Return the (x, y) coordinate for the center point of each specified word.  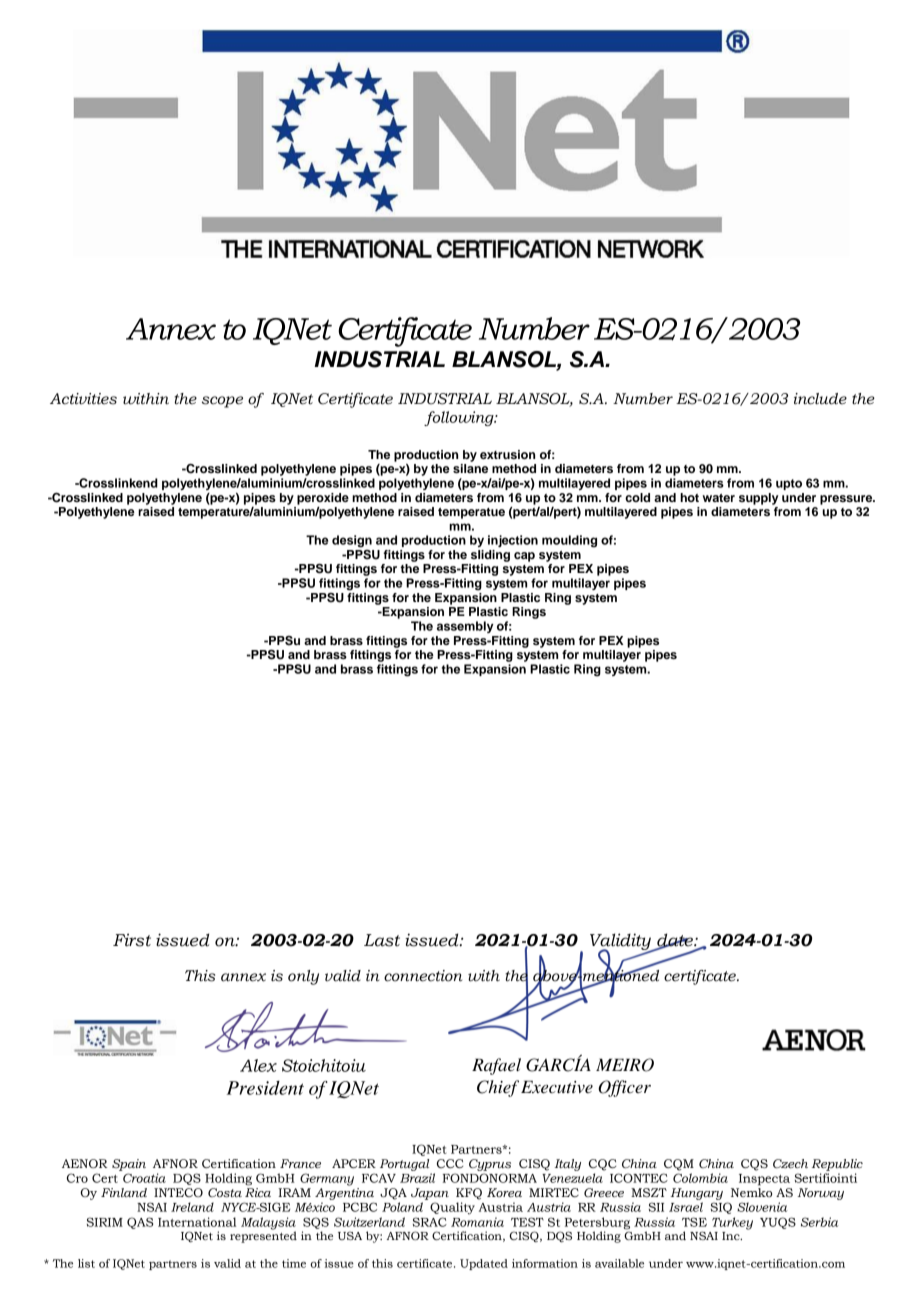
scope (222, 402)
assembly (465, 627)
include (820, 399)
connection (423, 976)
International (197, 1222)
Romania (477, 1222)
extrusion (507, 454)
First (132, 940)
